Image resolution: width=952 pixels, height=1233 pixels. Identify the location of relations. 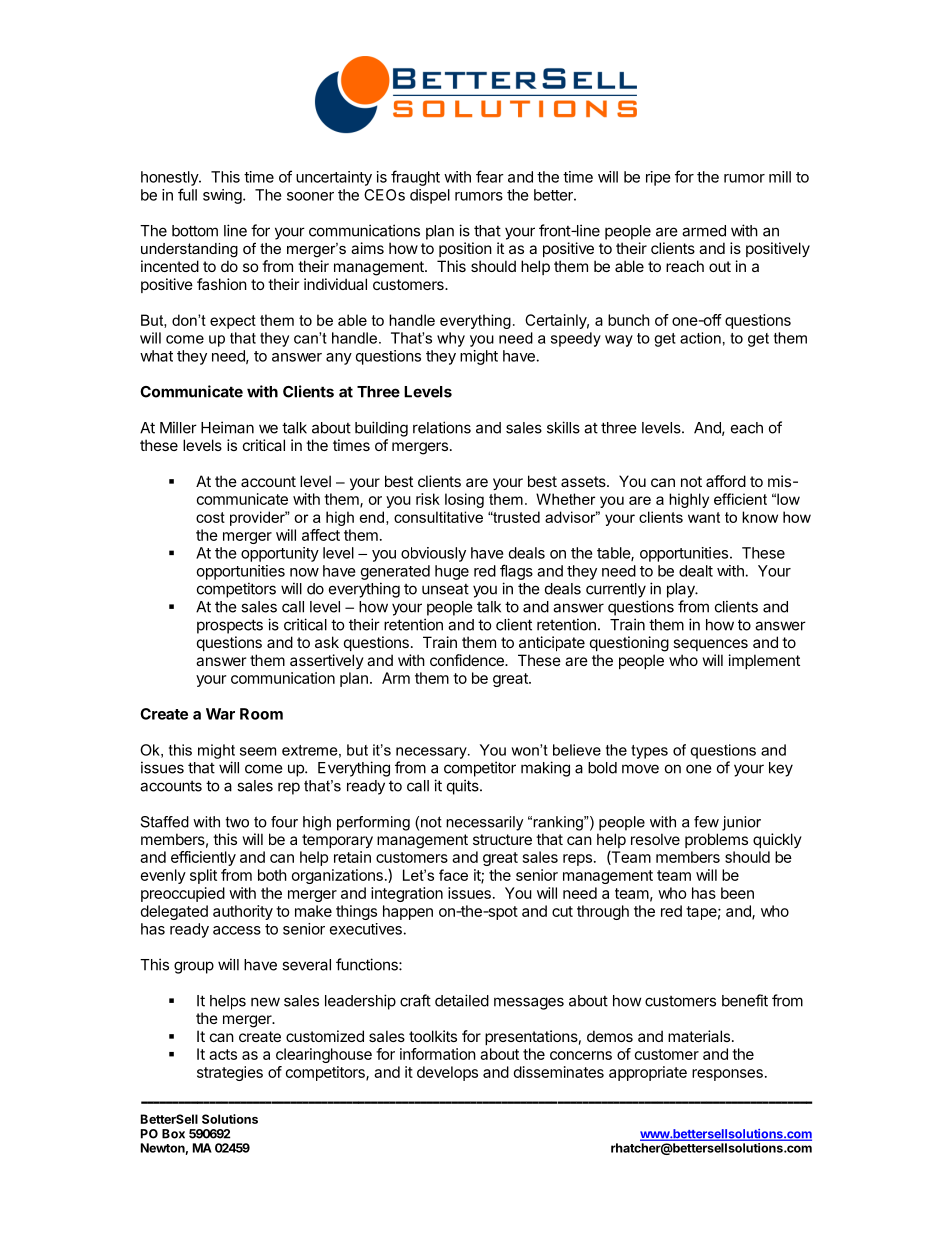
(442, 427).
